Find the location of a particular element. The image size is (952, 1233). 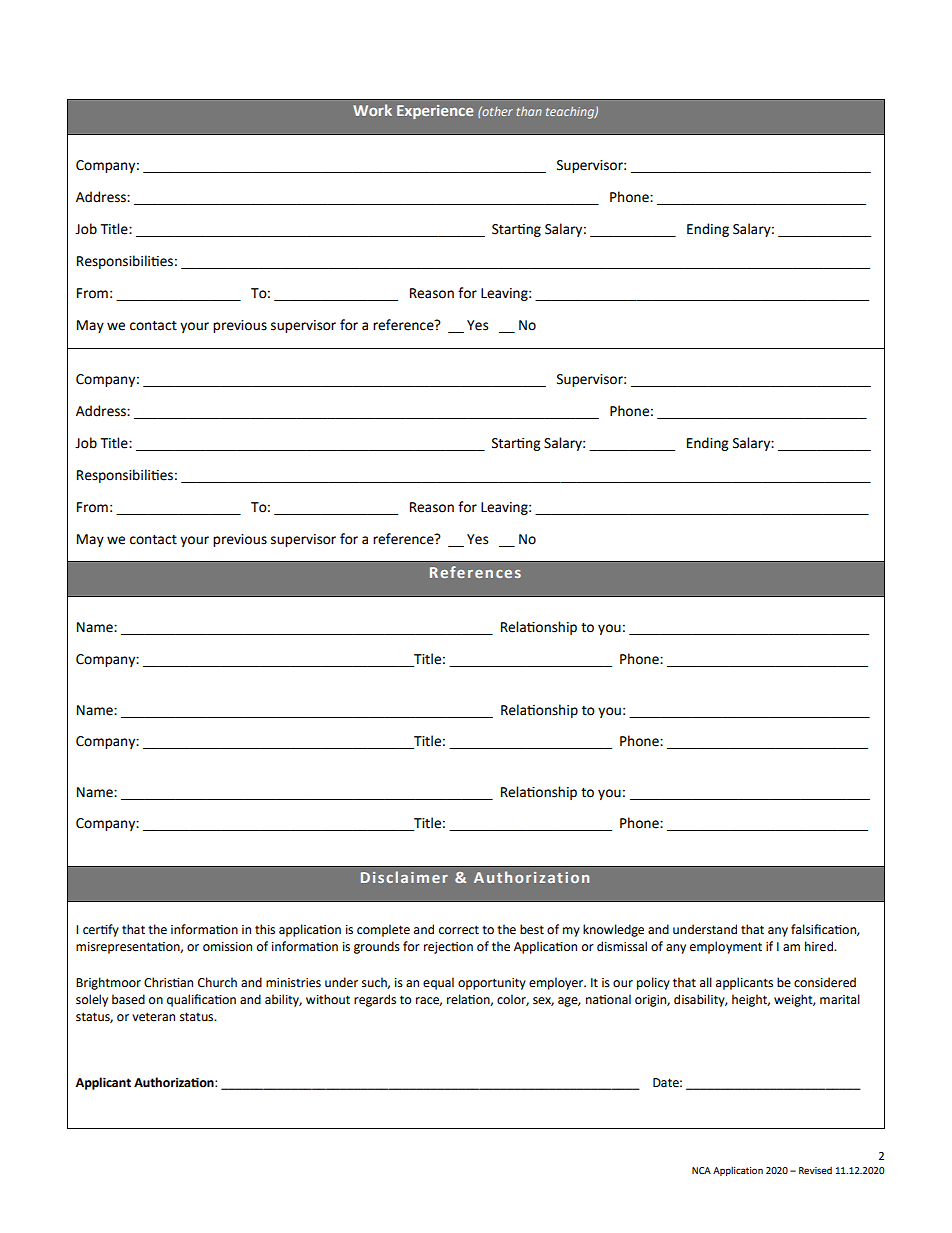

Work is located at coordinates (372, 110).
